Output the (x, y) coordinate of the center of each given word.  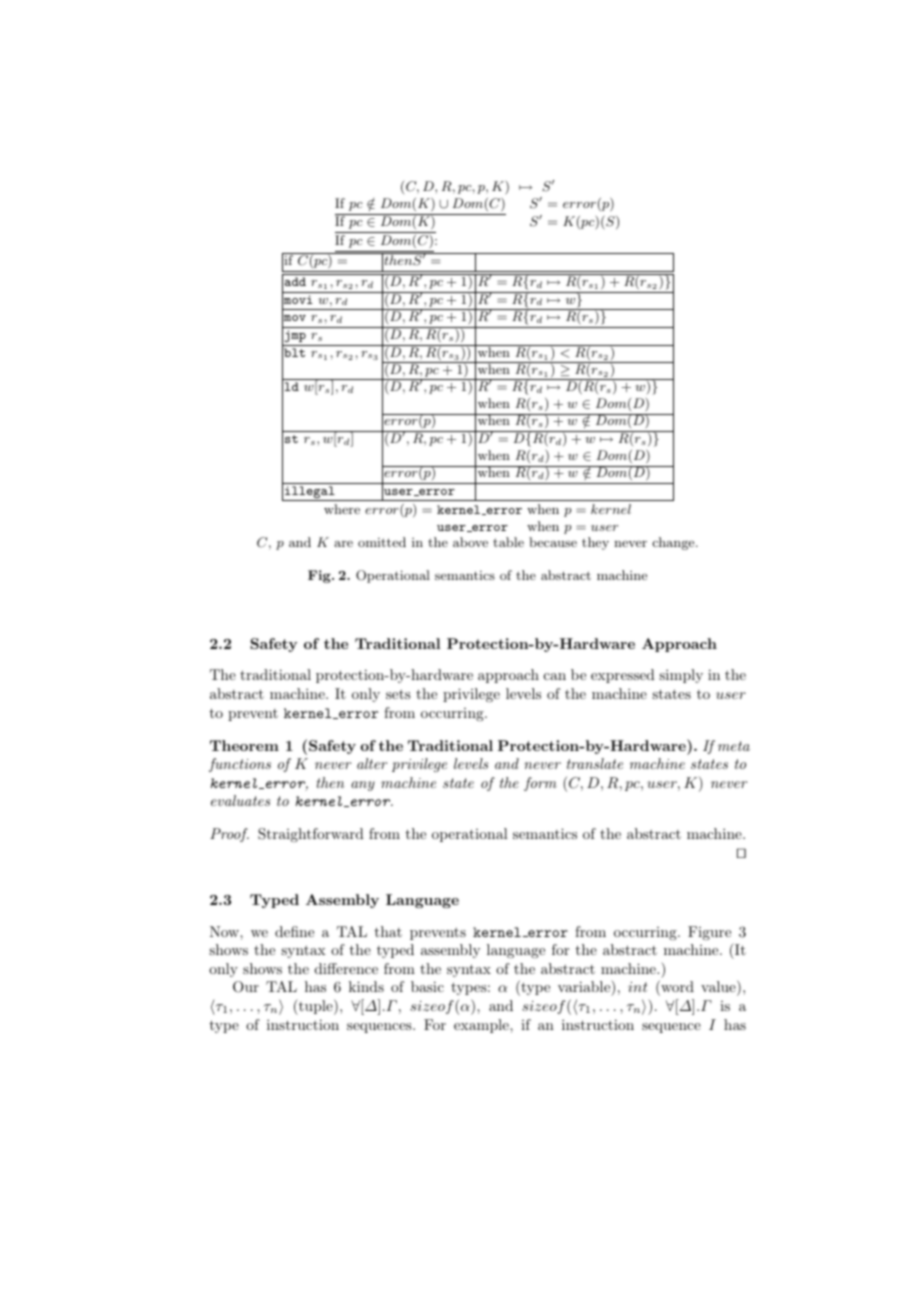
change (675, 543)
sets (398, 694)
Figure (709, 933)
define (294, 931)
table (508, 542)
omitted (382, 542)
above (470, 542)
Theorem (244, 745)
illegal (310, 493)
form (540, 784)
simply (681, 676)
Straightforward (311, 835)
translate (595, 763)
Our (246, 987)
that (388, 931)
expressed (623, 676)
